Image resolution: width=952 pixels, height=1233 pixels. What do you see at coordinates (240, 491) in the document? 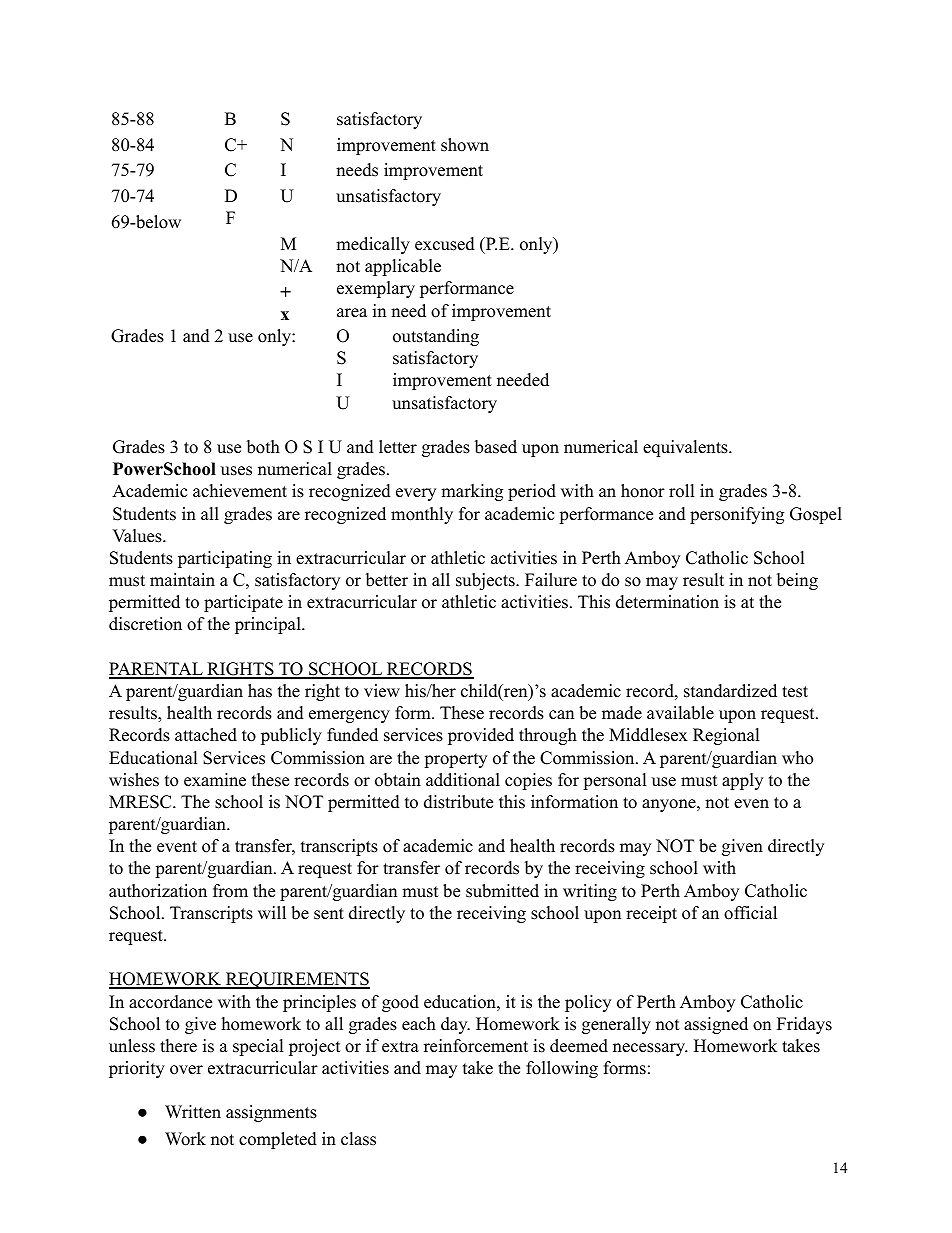
I see `achievement` at bounding box center [240, 491].
